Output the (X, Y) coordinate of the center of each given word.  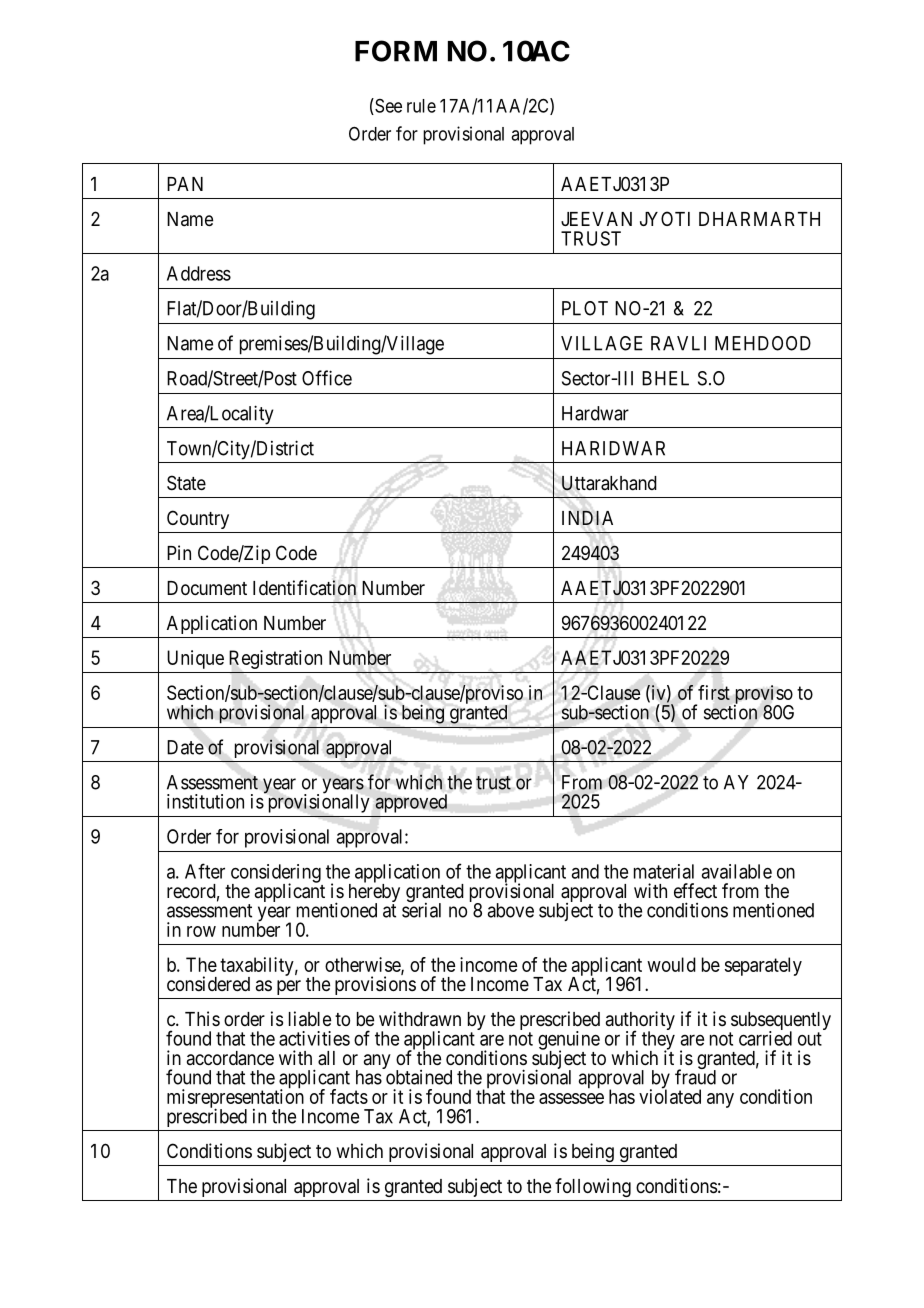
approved (411, 803)
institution (205, 801)
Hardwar (595, 413)
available (736, 871)
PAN (185, 184)
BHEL (665, 378)
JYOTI (665, 218)
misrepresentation (235, 1099)
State (186, 483)
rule (421, 106)
